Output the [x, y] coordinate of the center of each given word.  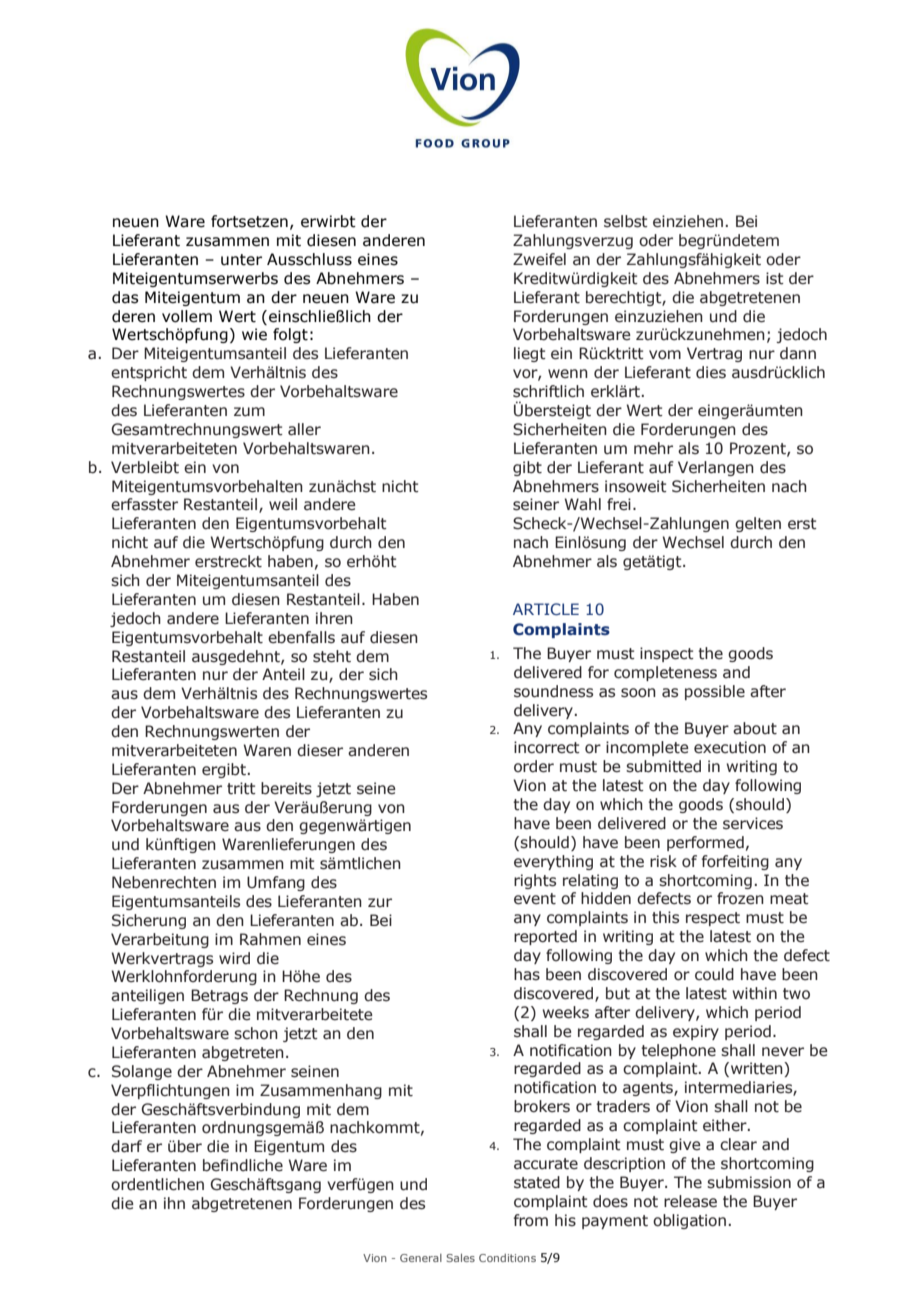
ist [775, 278]
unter [241, 260]
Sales [460, 1258]
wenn [568, 374]
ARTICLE [546, 609]
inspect [667, 654]
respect [713, 919]
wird [234, 958]
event [535, 899]
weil [283, 504]
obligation [689, 1221]
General [421, 1258]
